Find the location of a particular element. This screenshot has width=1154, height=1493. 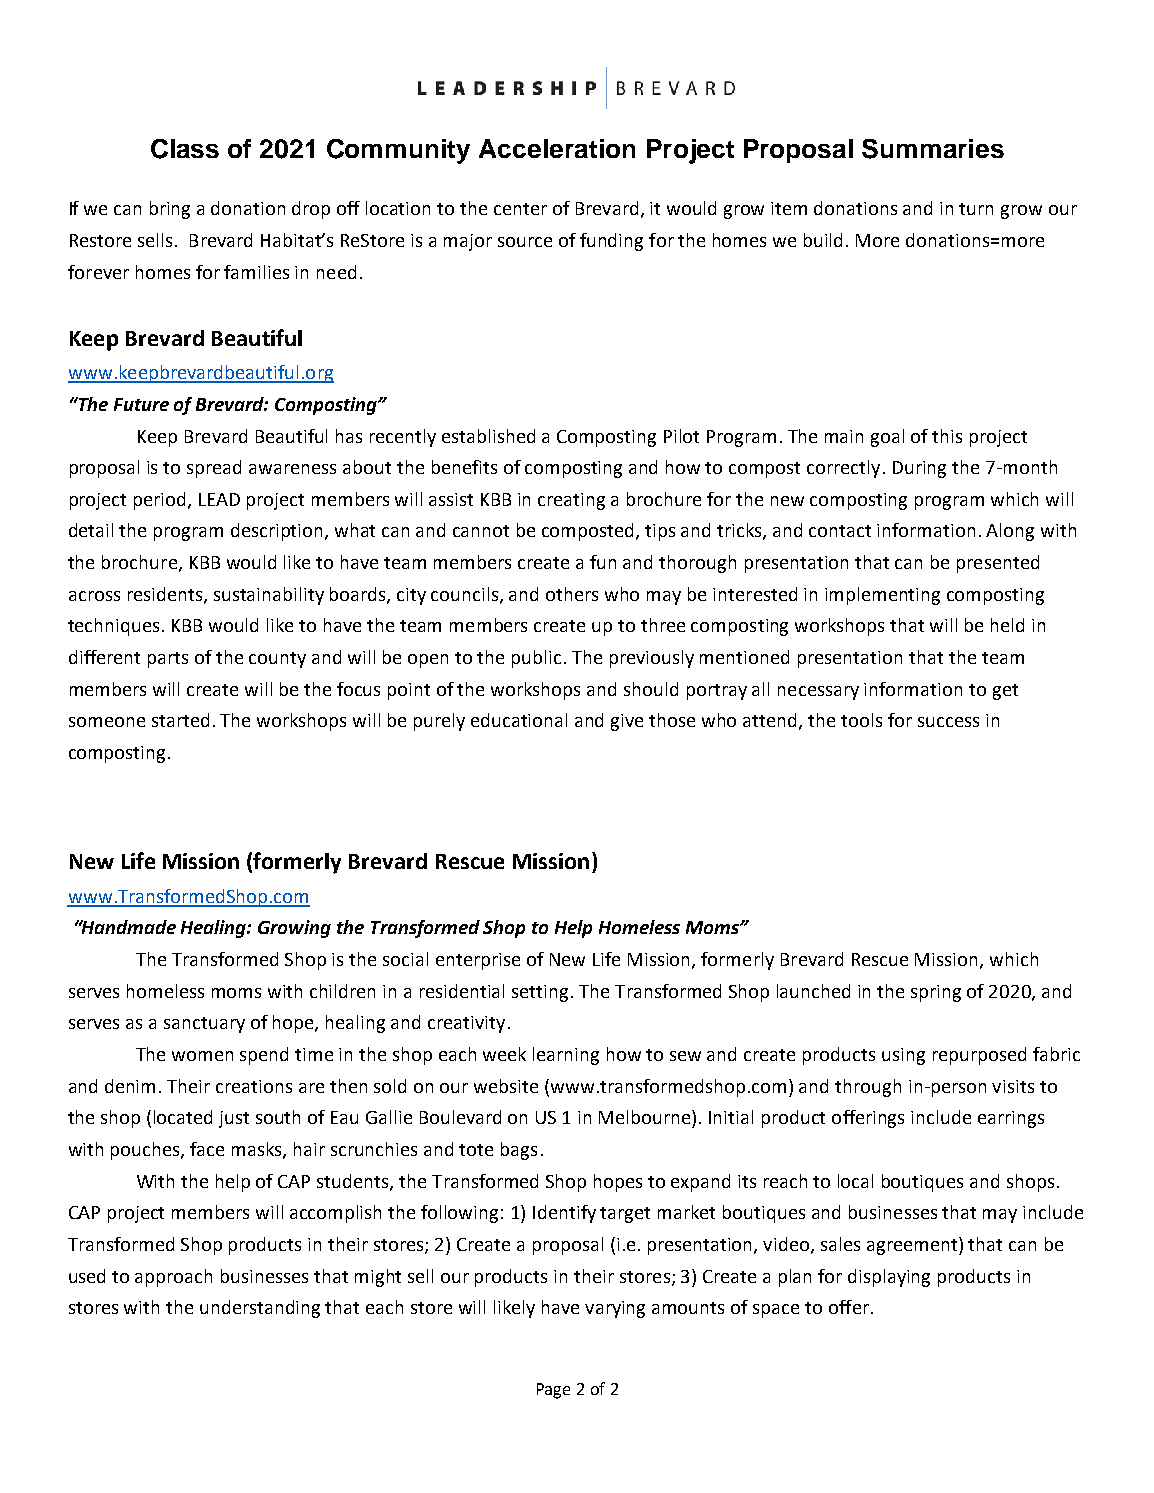

Acceleration is located at coordinates (557, 148).
